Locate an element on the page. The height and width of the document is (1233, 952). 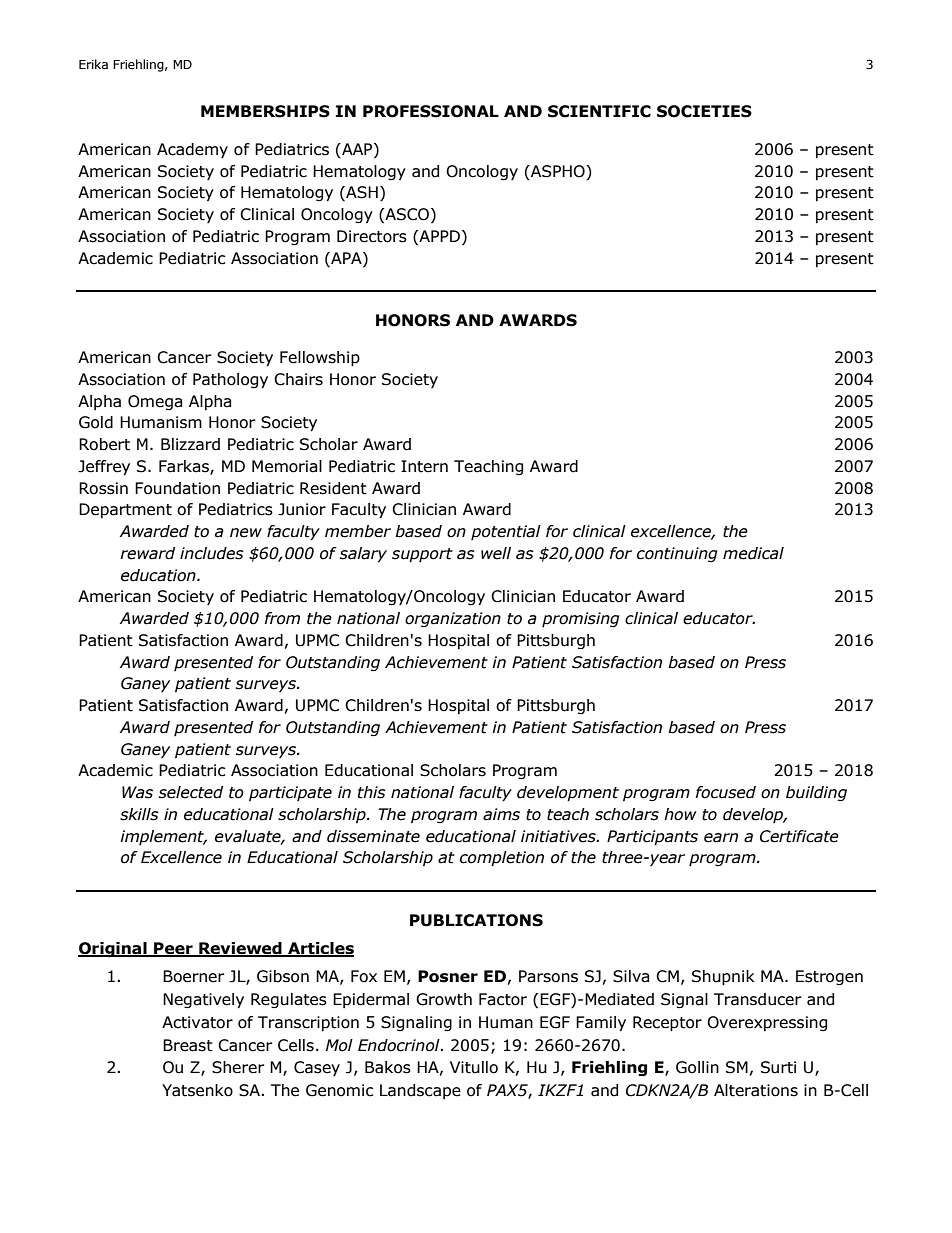
includes is located at coordinates (212, 553).
